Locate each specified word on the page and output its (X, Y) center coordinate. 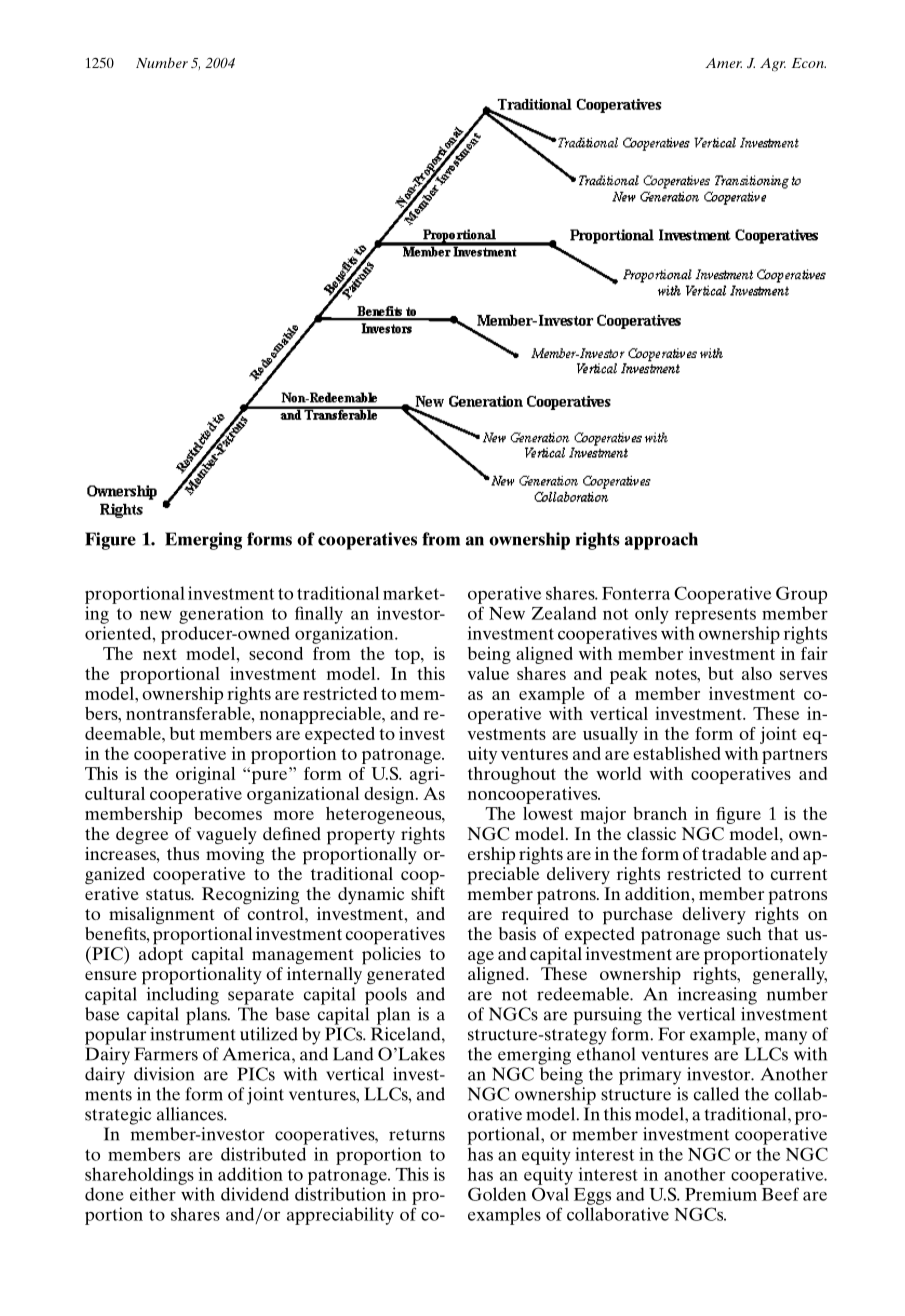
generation (221, 615)
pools (386, 996)
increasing (717, 996)
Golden (497, 1194)
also (757, 673)
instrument (193, 1034)
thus (183, 853)
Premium (721, 1194)
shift (428, 893)
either (153, 1194)
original (205, 775)
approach (661, 541)
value (488, 673)
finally (319, 615)
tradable (734, 853)
